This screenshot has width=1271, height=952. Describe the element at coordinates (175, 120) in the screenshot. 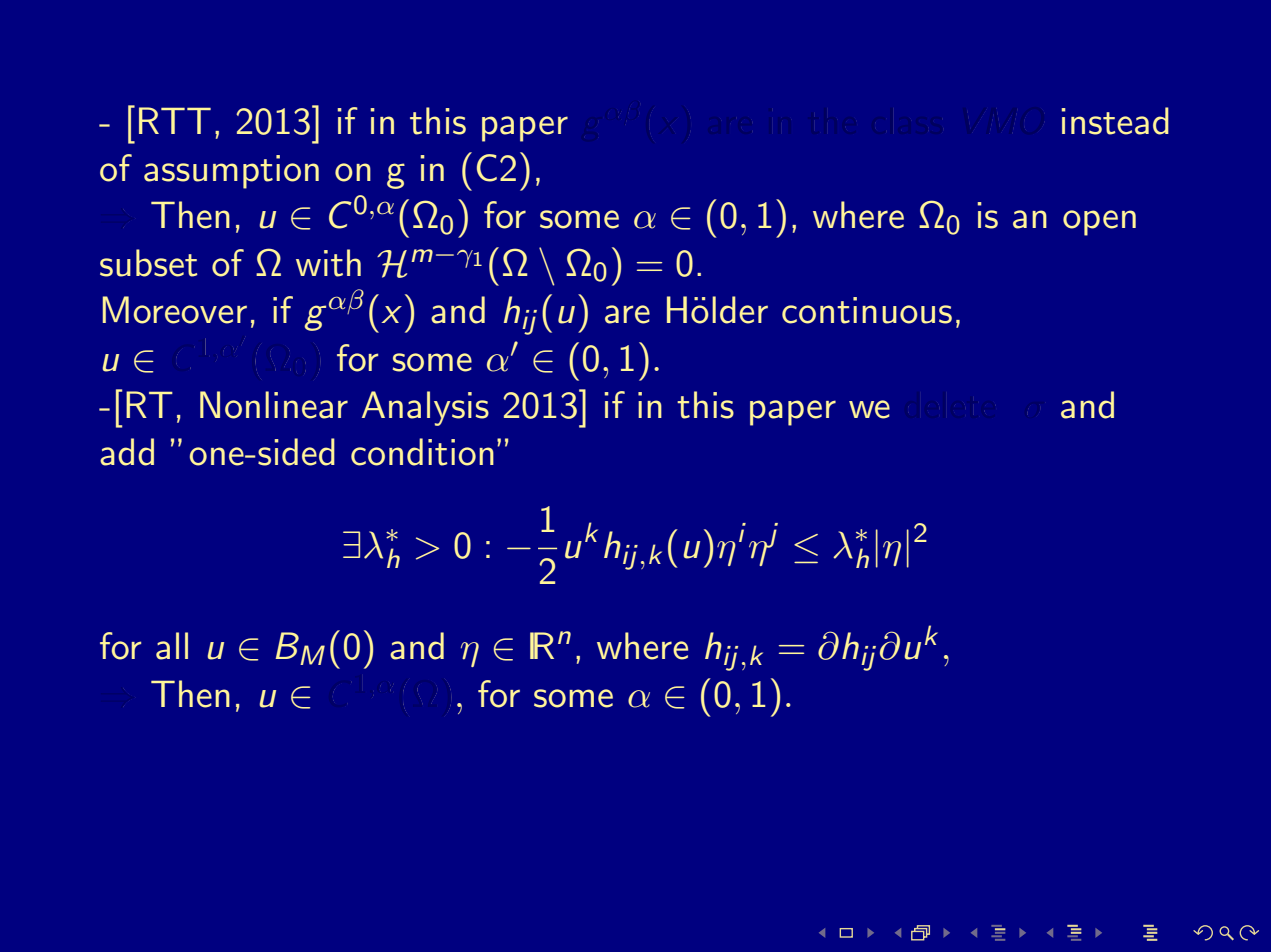

I see `RTT` at that location.
